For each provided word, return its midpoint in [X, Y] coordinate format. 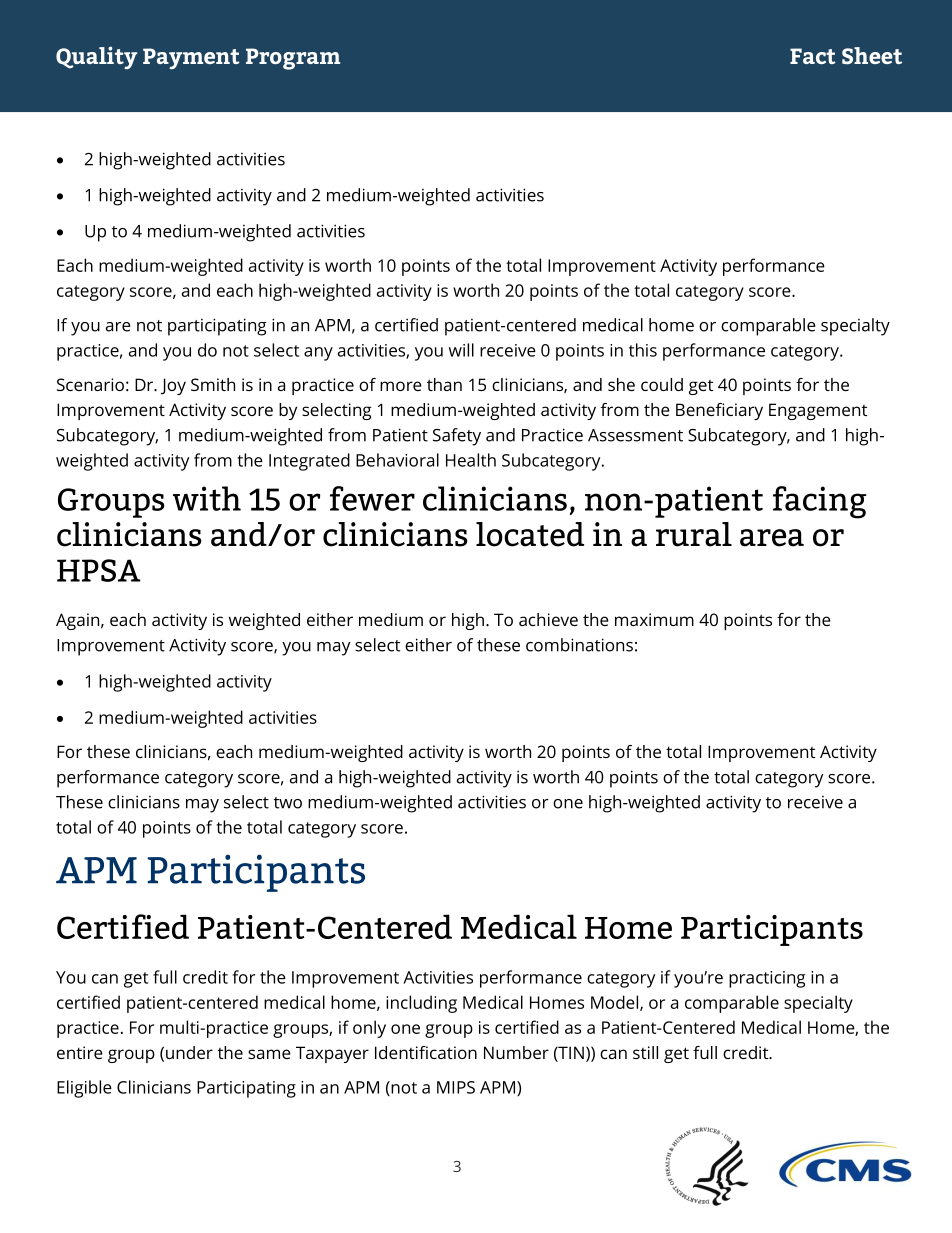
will [461, 350]
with [207, 498]
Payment [191, 58]
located [530, 534]
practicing [767, 979]
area [772, 538]
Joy [173, 386]
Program [293, 59]
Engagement [818, 411]
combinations [579, 645]
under [189, 1052]
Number [516, 1052]
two [288, 803]
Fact [813, 56]
